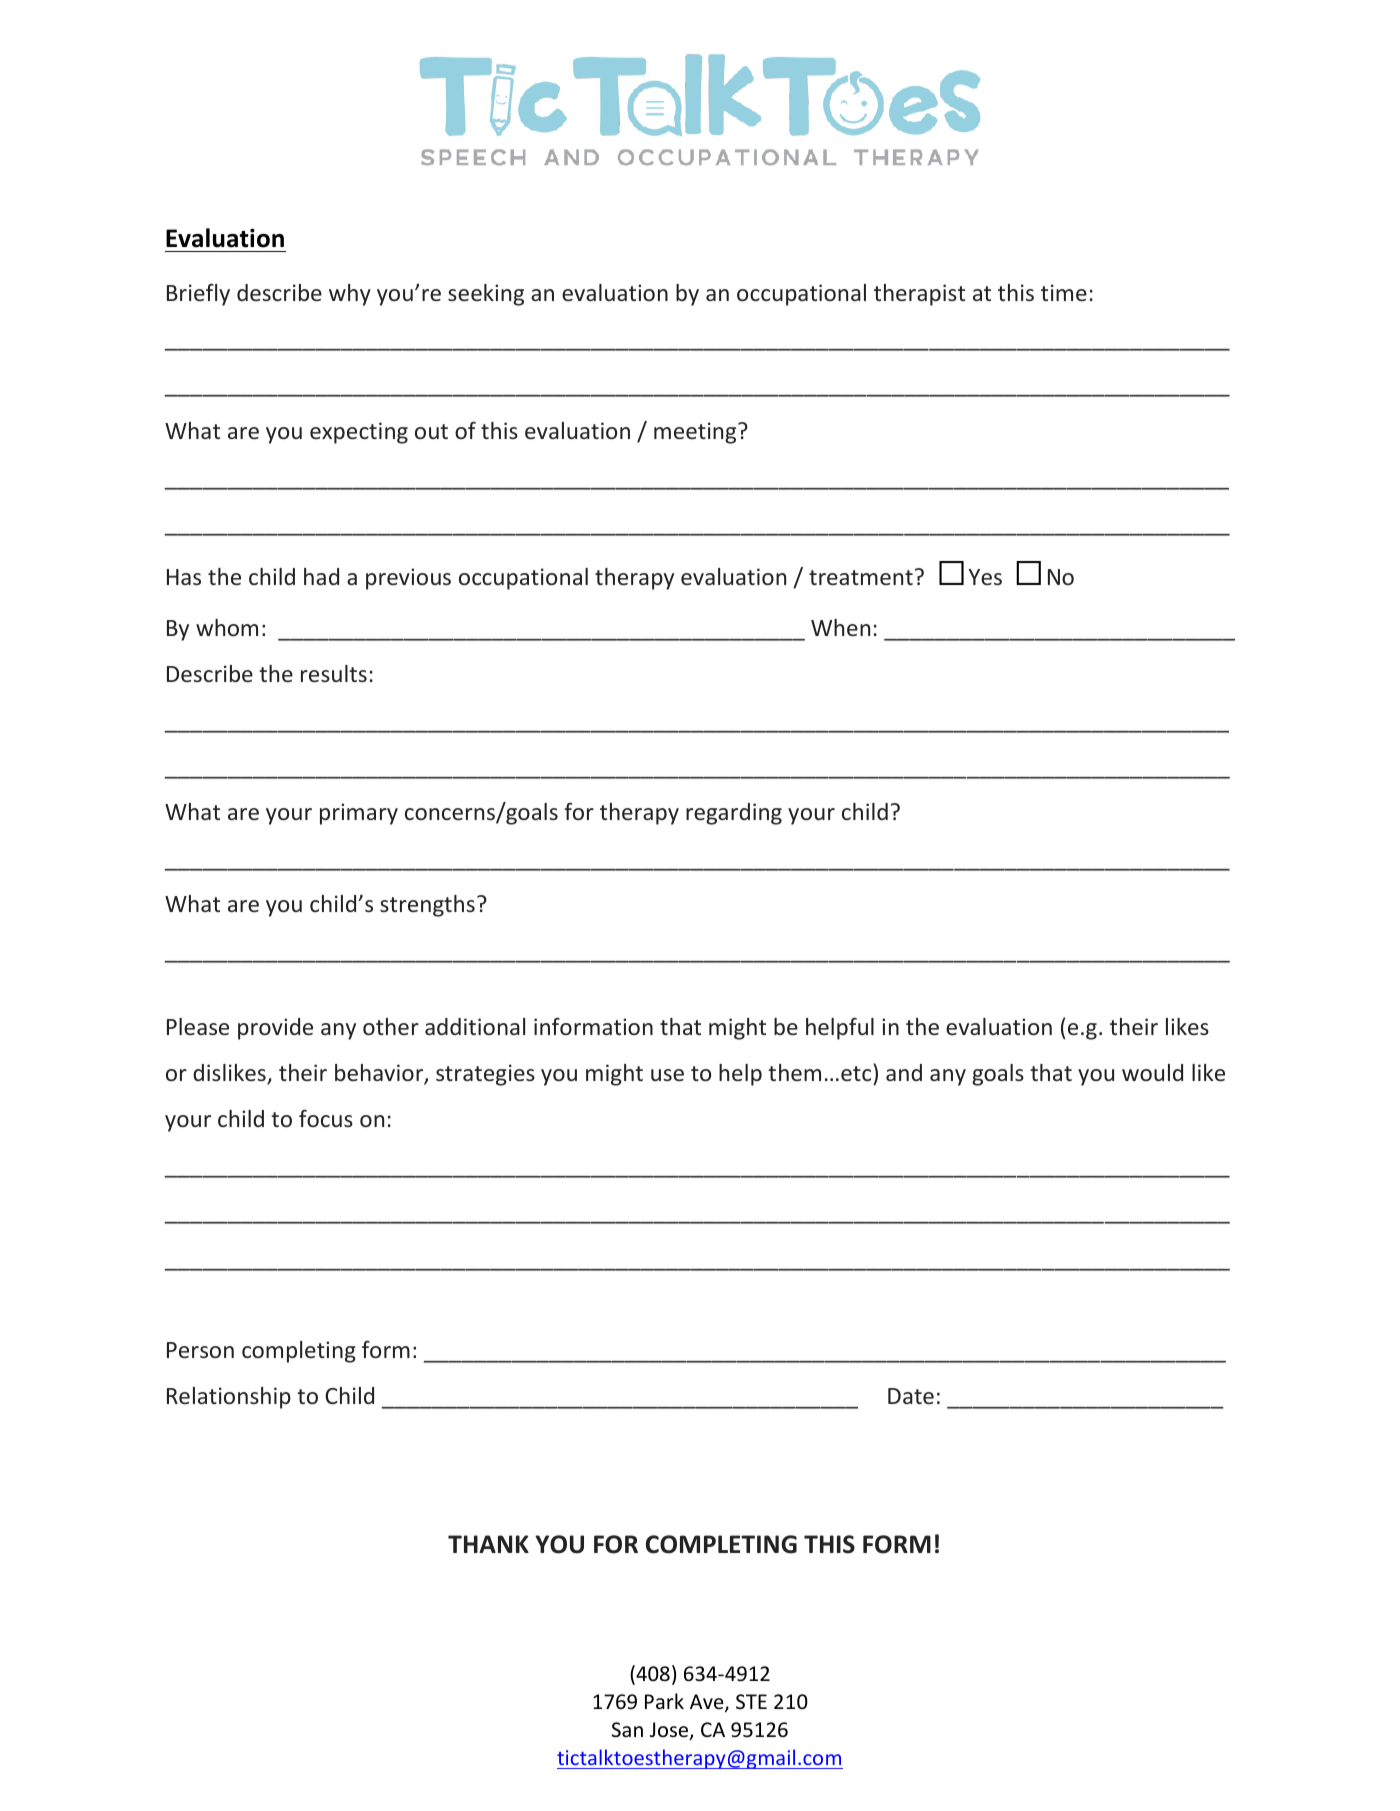  What do you see at coordinates (326, 1118) in the document?
I see `focus` at bounding box center [326, 1118].
